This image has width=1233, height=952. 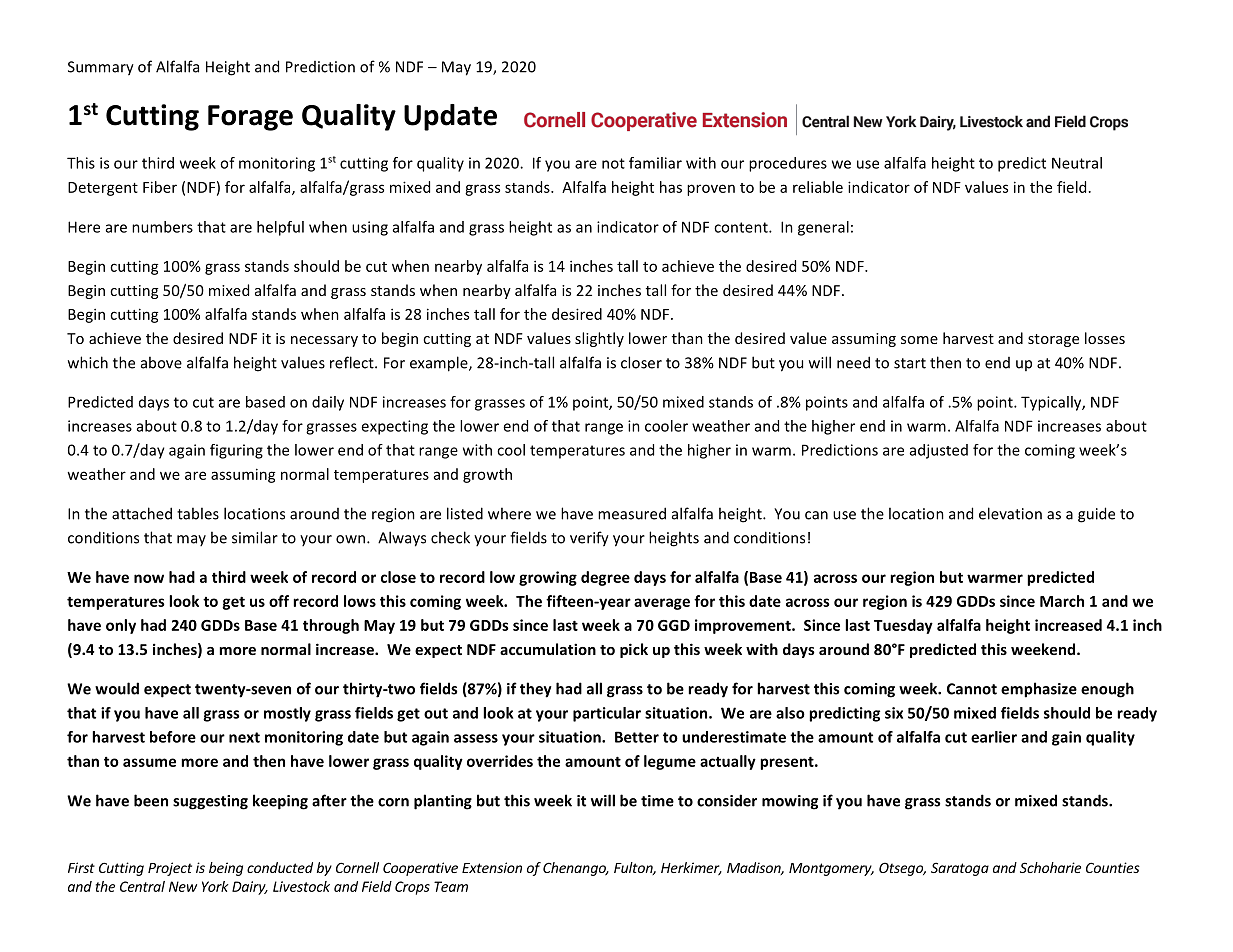 What do you see at coordinates (599, 339) in the image?
I see `slightly` at bounding box center [599, 339].
